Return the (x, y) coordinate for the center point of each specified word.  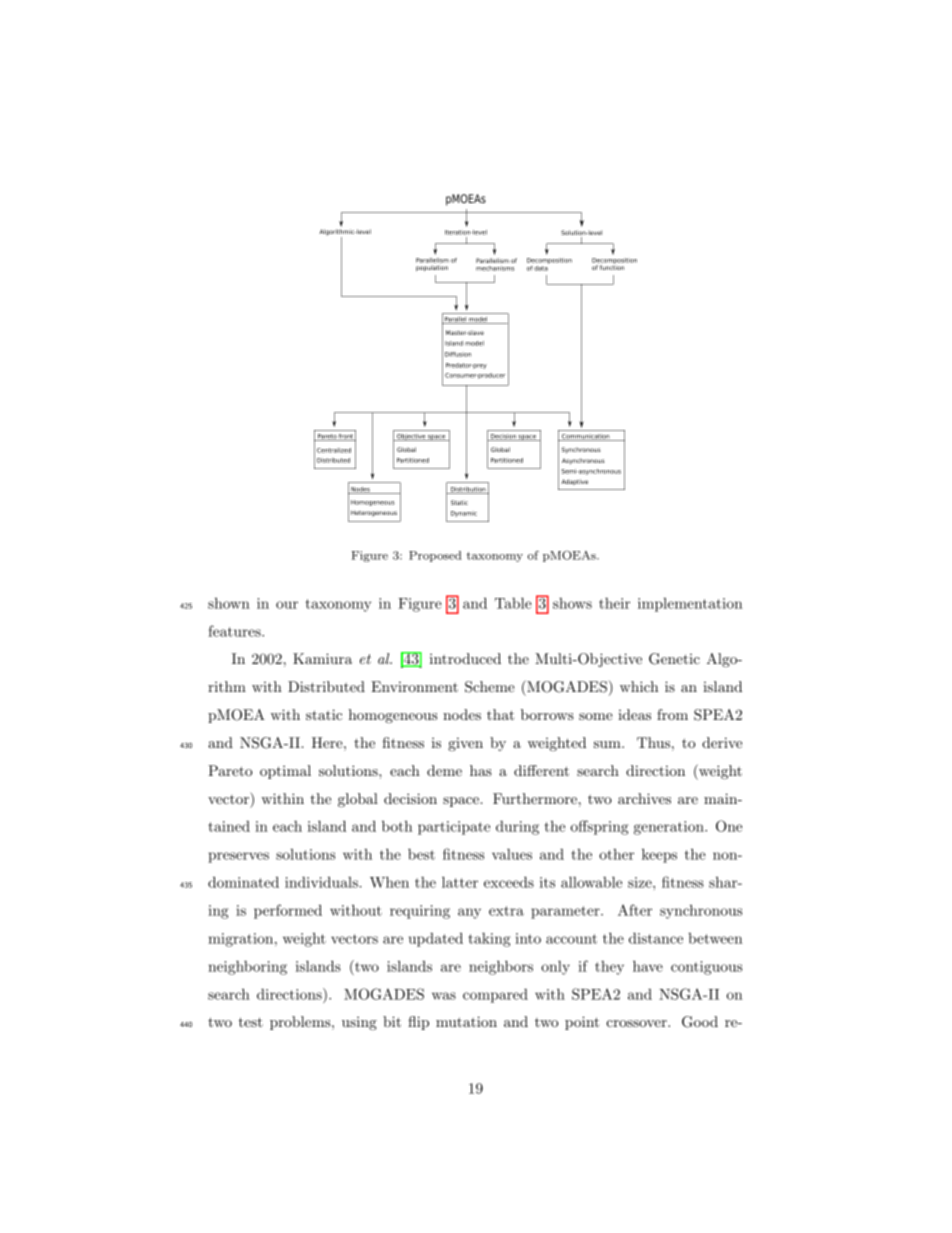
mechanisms (495, 268)
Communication (586, 437)
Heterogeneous (374, 513)
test (251, 1022)
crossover (637, 1023)
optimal (285, 772)
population (432, 268)
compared (495, 996)
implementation (690, 605)
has (481, 770)
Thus (653, 742)
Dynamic (464, 514)
